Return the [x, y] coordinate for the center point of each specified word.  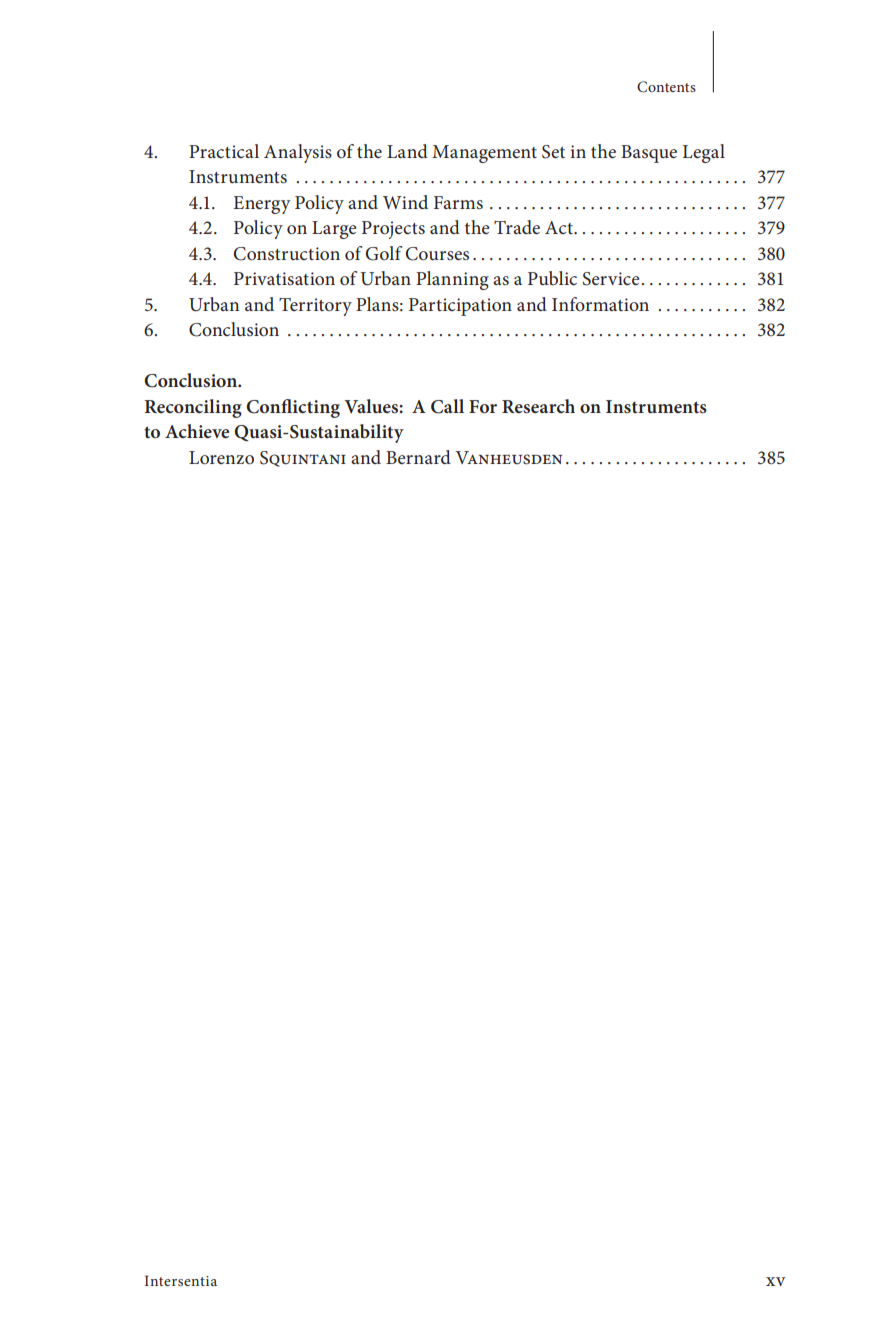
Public [552, 278]
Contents [666, 87]
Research [538, 406]
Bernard [418, 457]
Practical [224, 151]
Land [407, 151]
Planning [452, 280]
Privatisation [284, 279]
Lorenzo [221, 458]
